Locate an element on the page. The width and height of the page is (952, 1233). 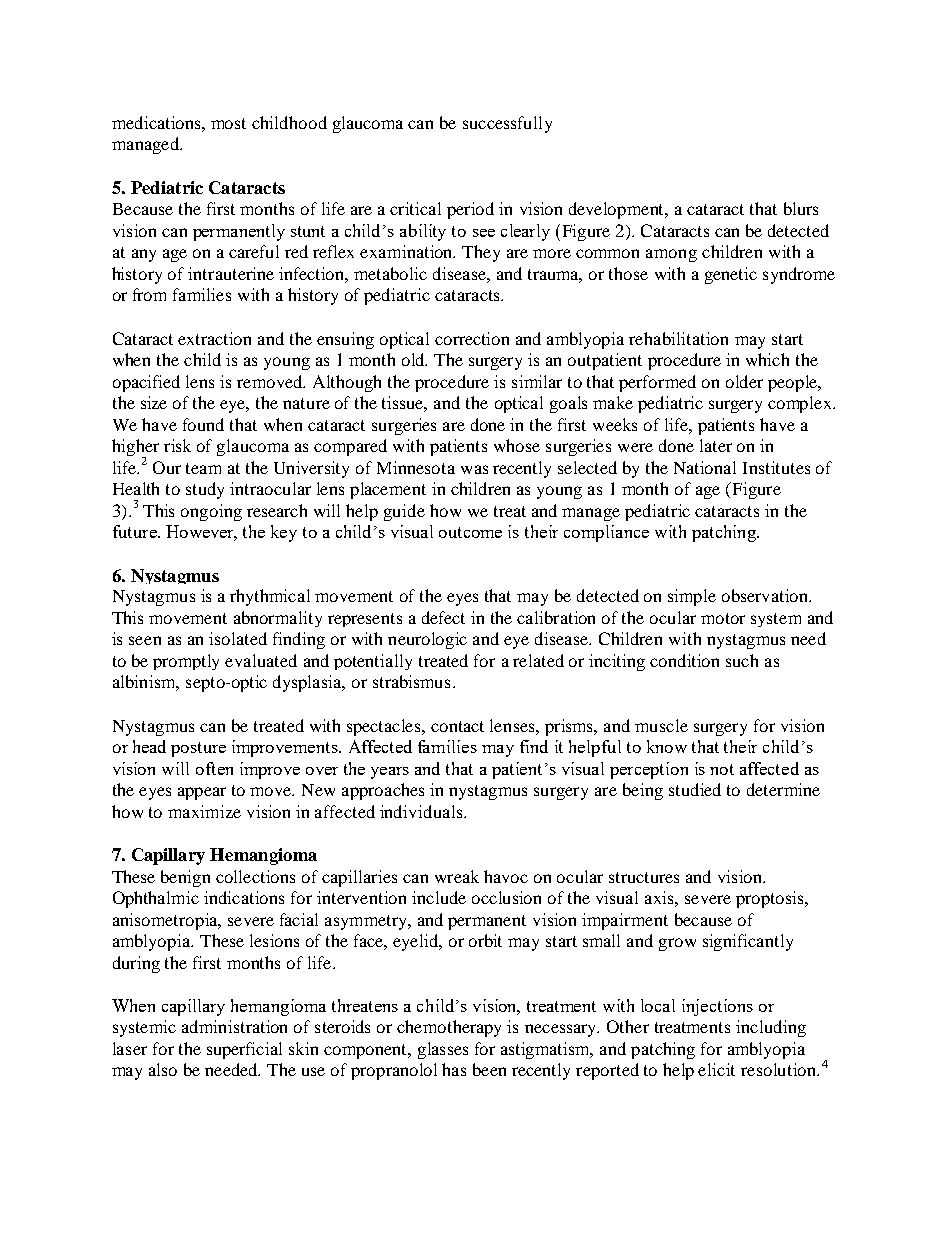
administration is located at coordinates (234, 1026).
